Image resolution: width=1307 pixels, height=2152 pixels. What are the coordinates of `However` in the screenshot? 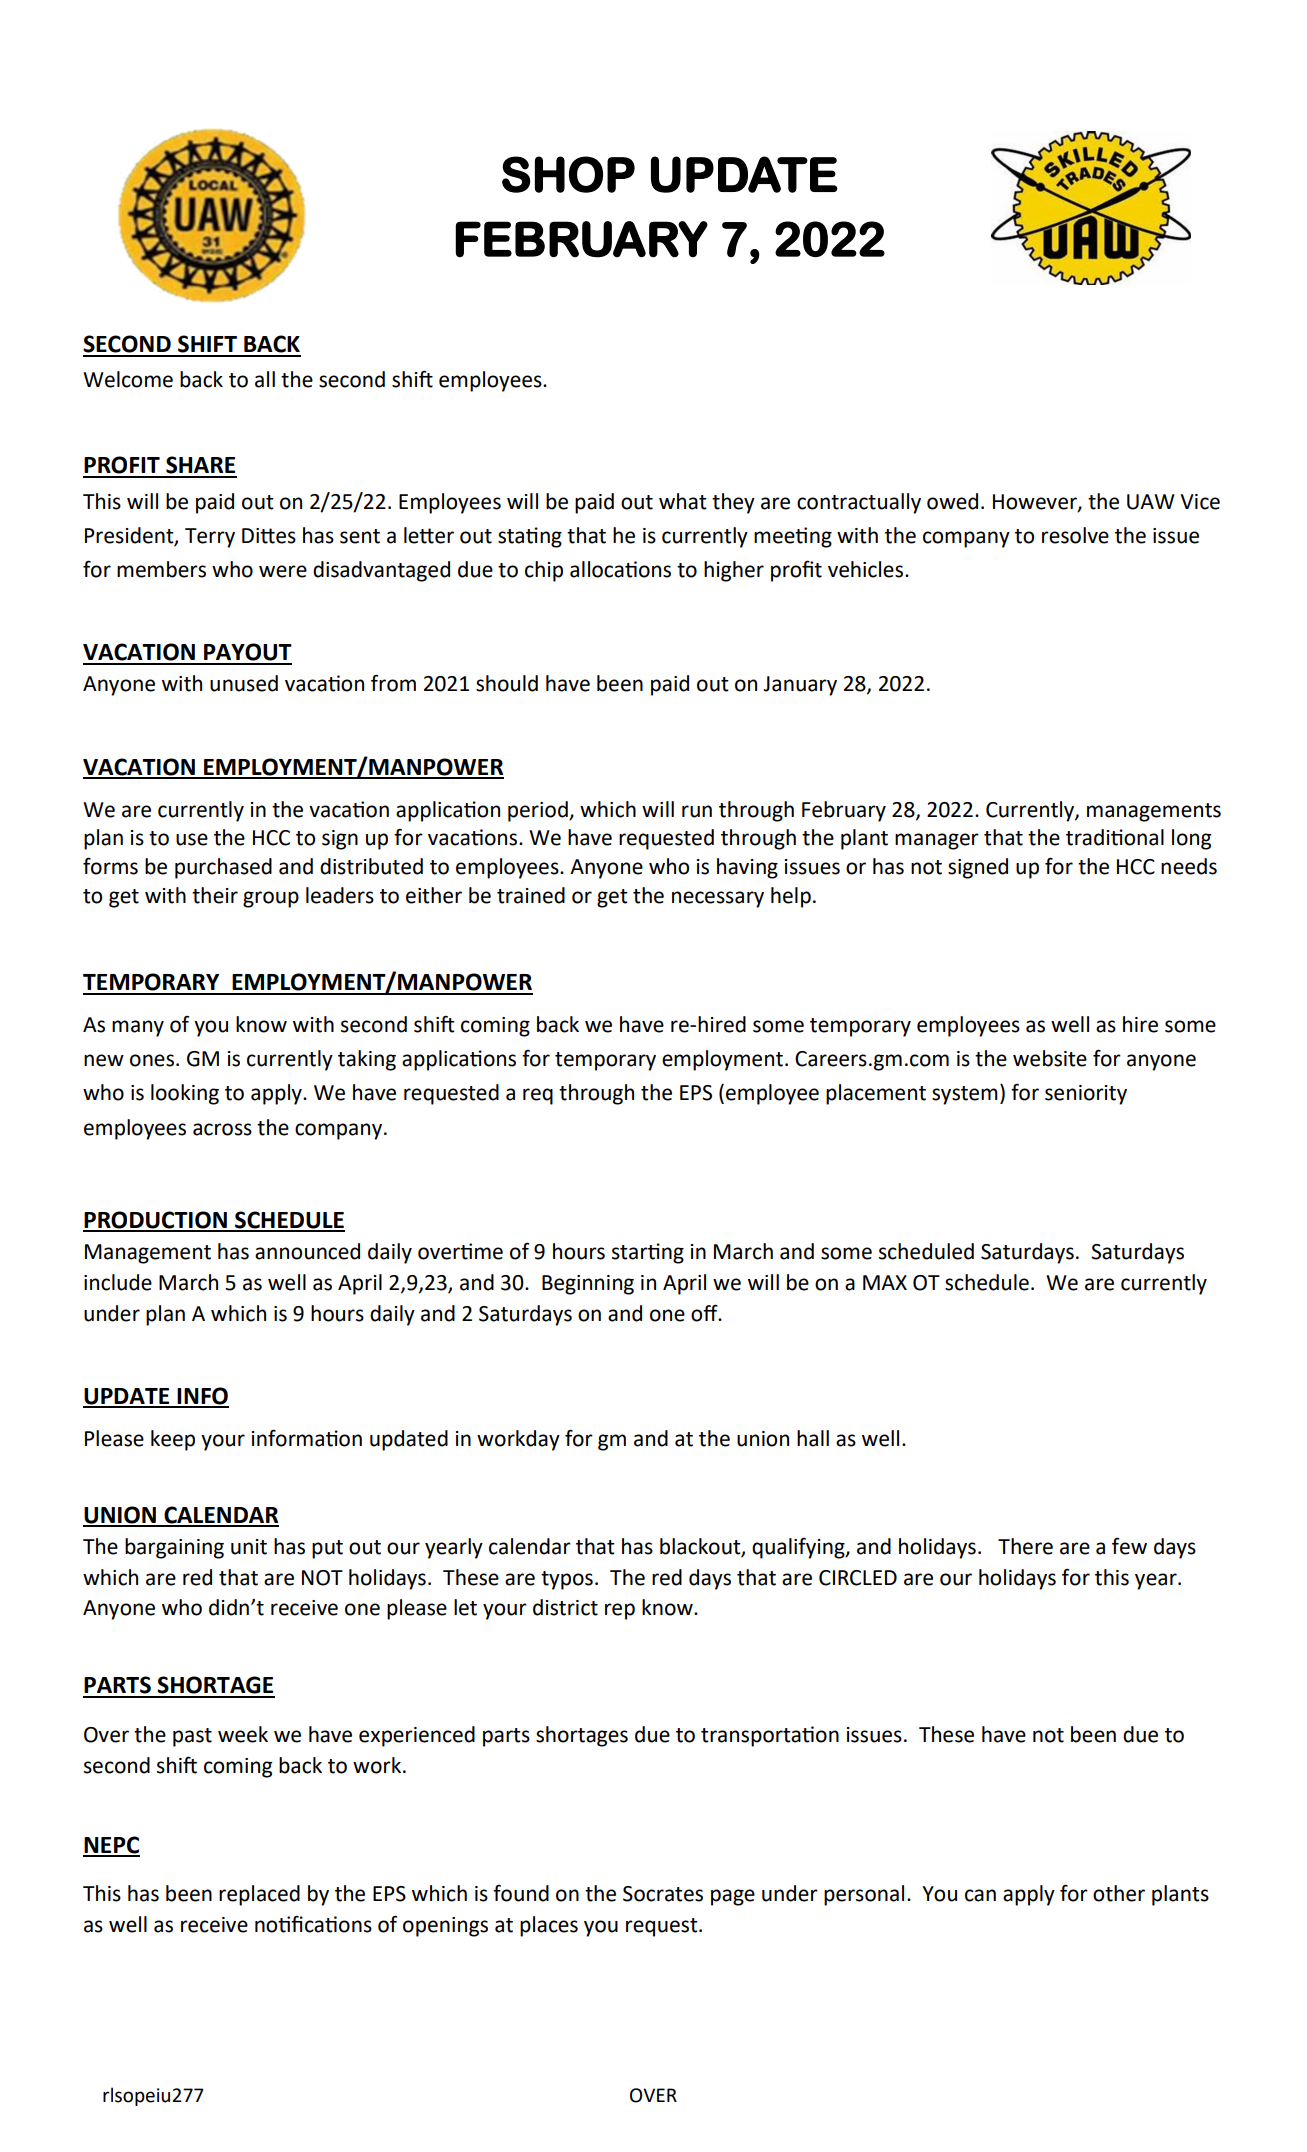 It's located at (1036, 502).
